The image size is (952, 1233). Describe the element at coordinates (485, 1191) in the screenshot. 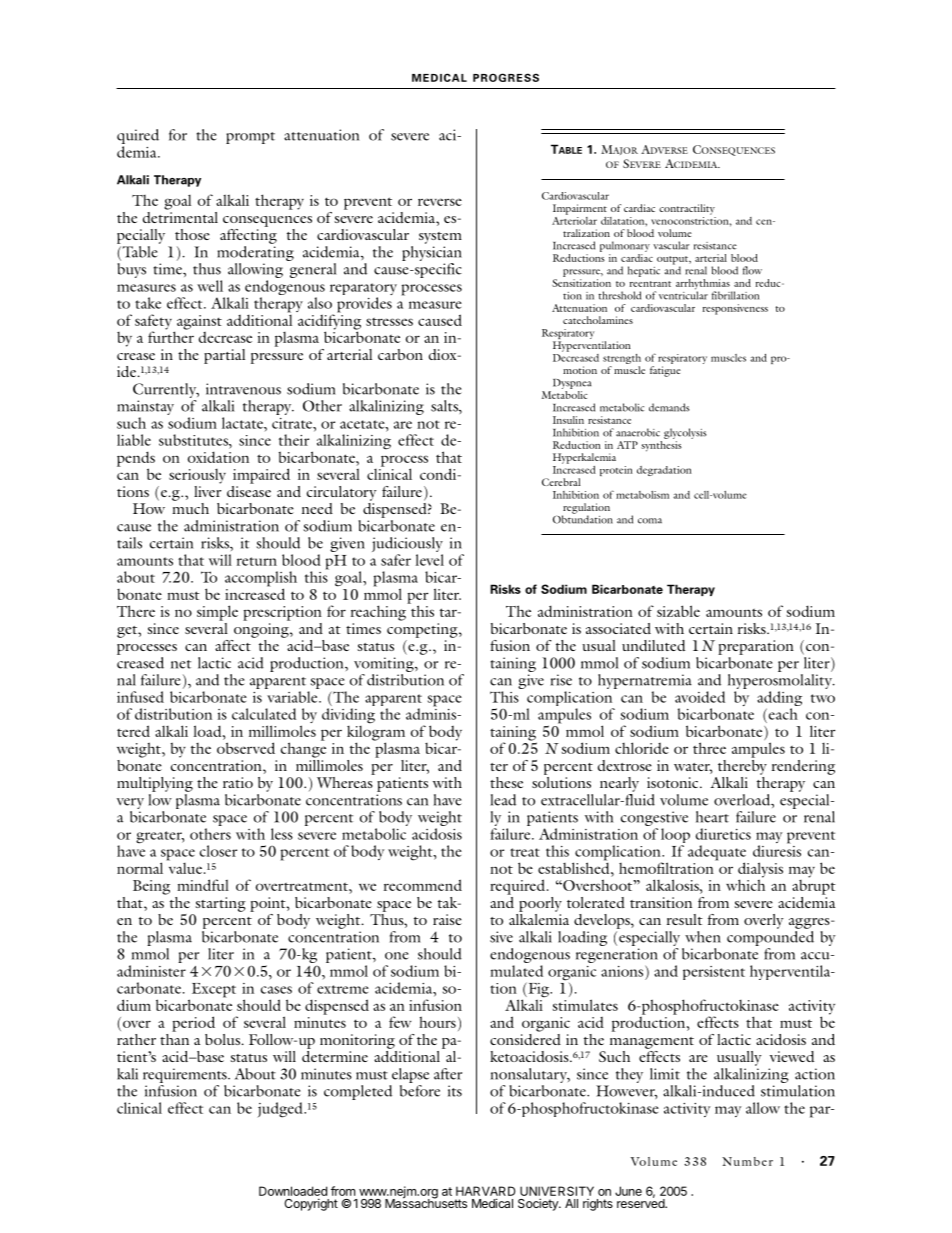

I see `HARVARD` at that location.
